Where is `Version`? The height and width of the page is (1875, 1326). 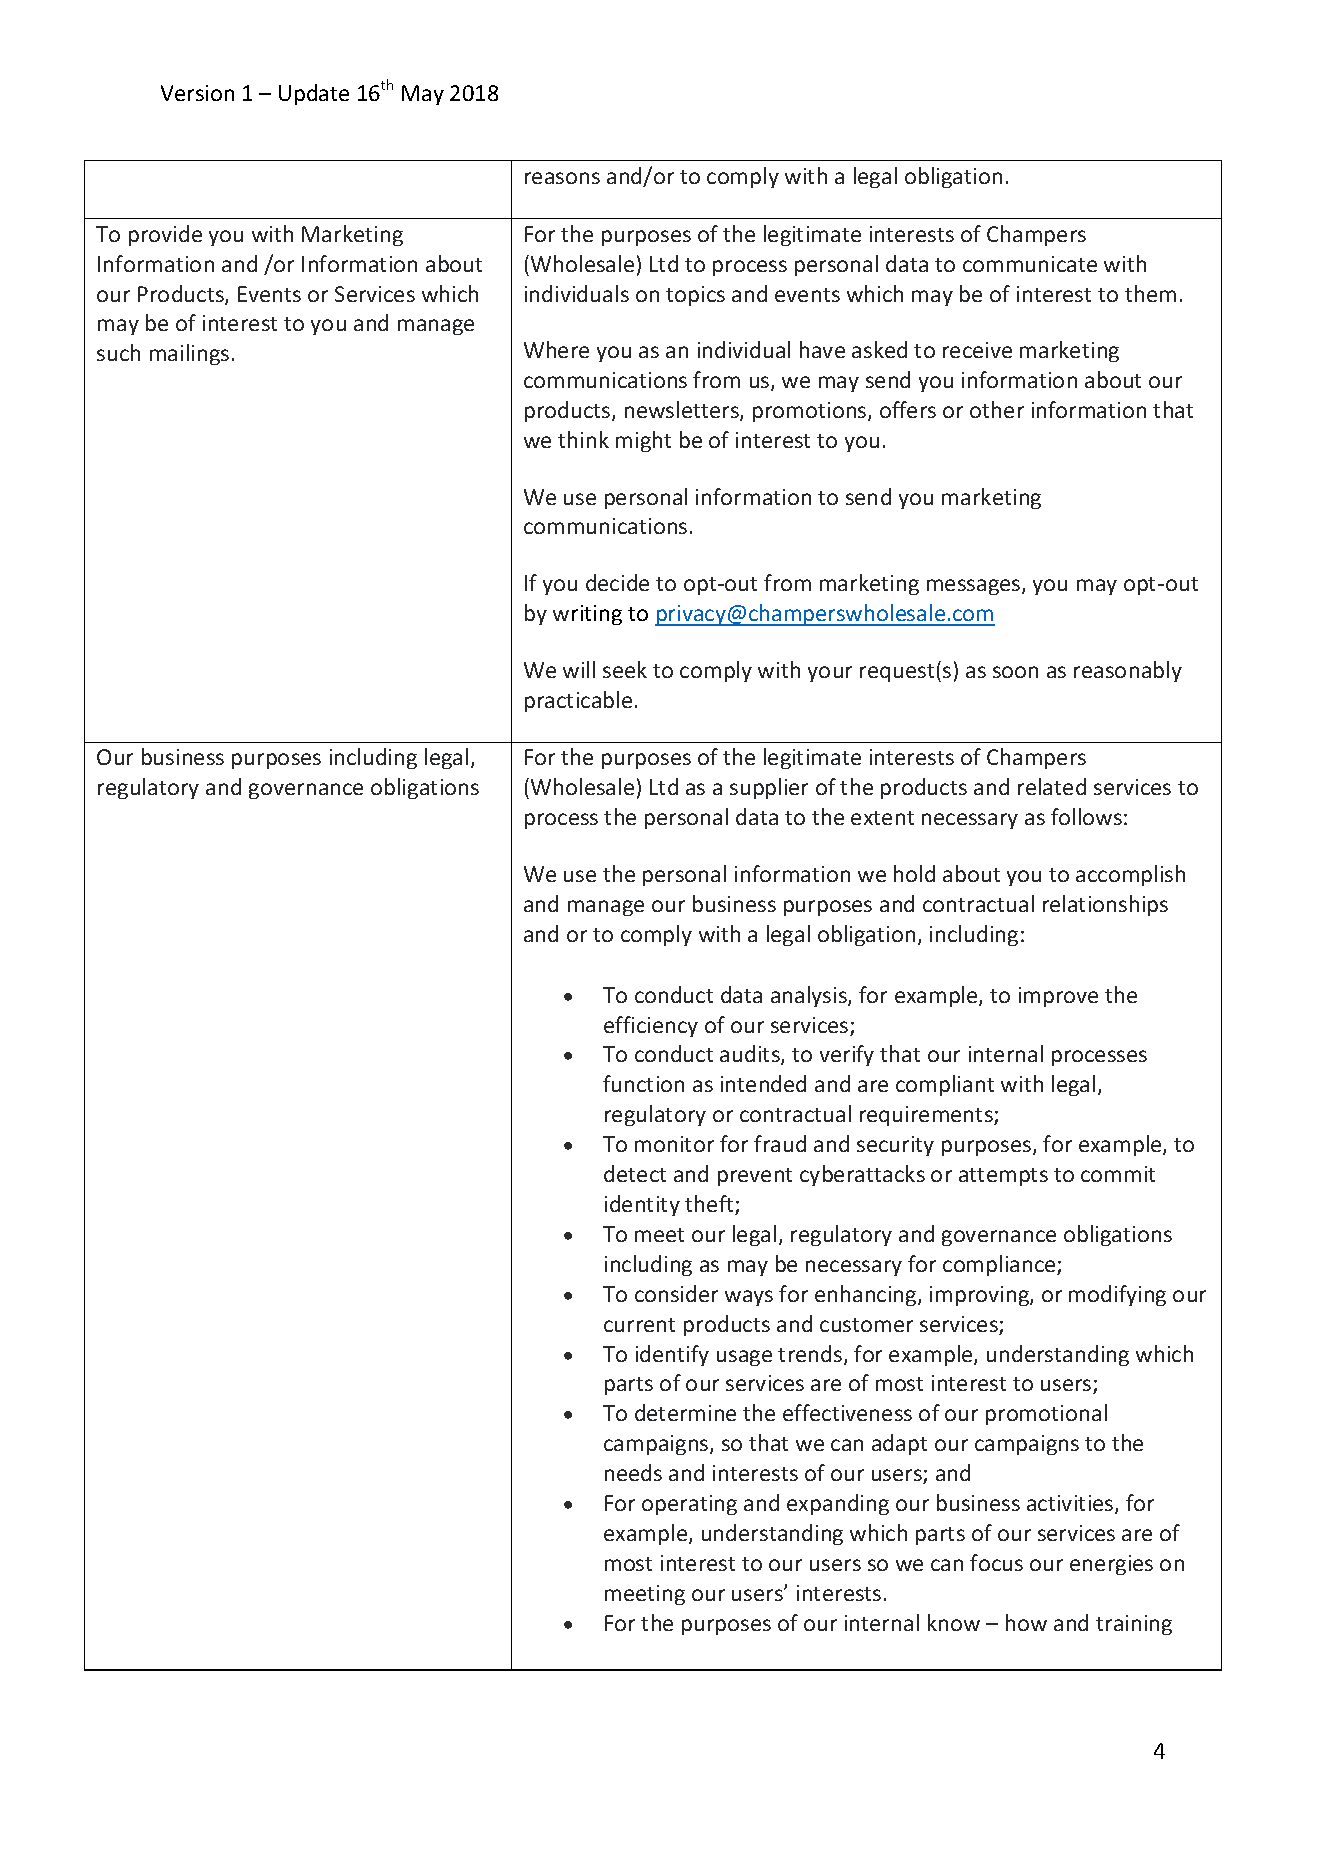
Version is located at coordinates (197, 93).
